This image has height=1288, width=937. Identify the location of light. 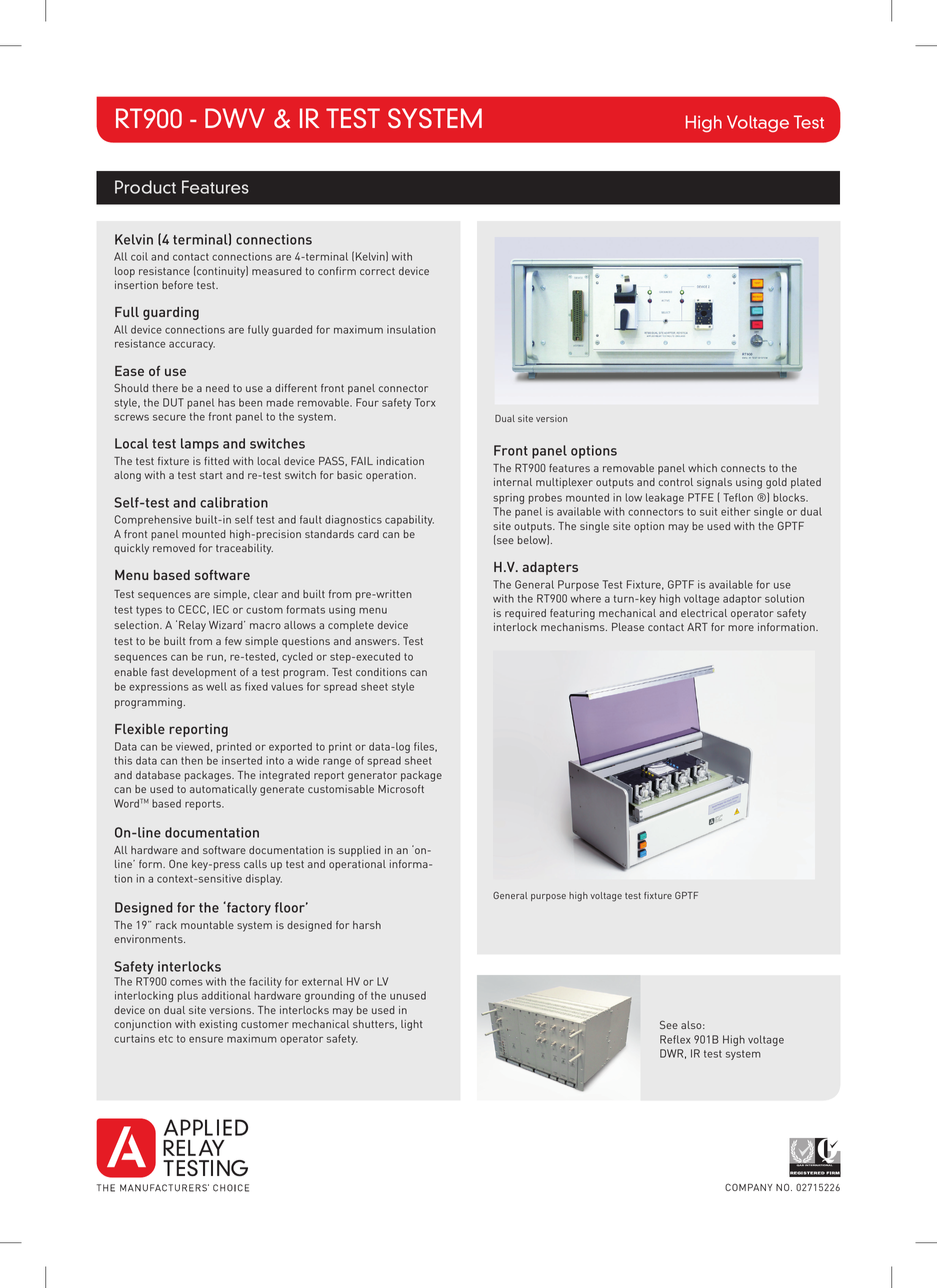
(412, 1025).
